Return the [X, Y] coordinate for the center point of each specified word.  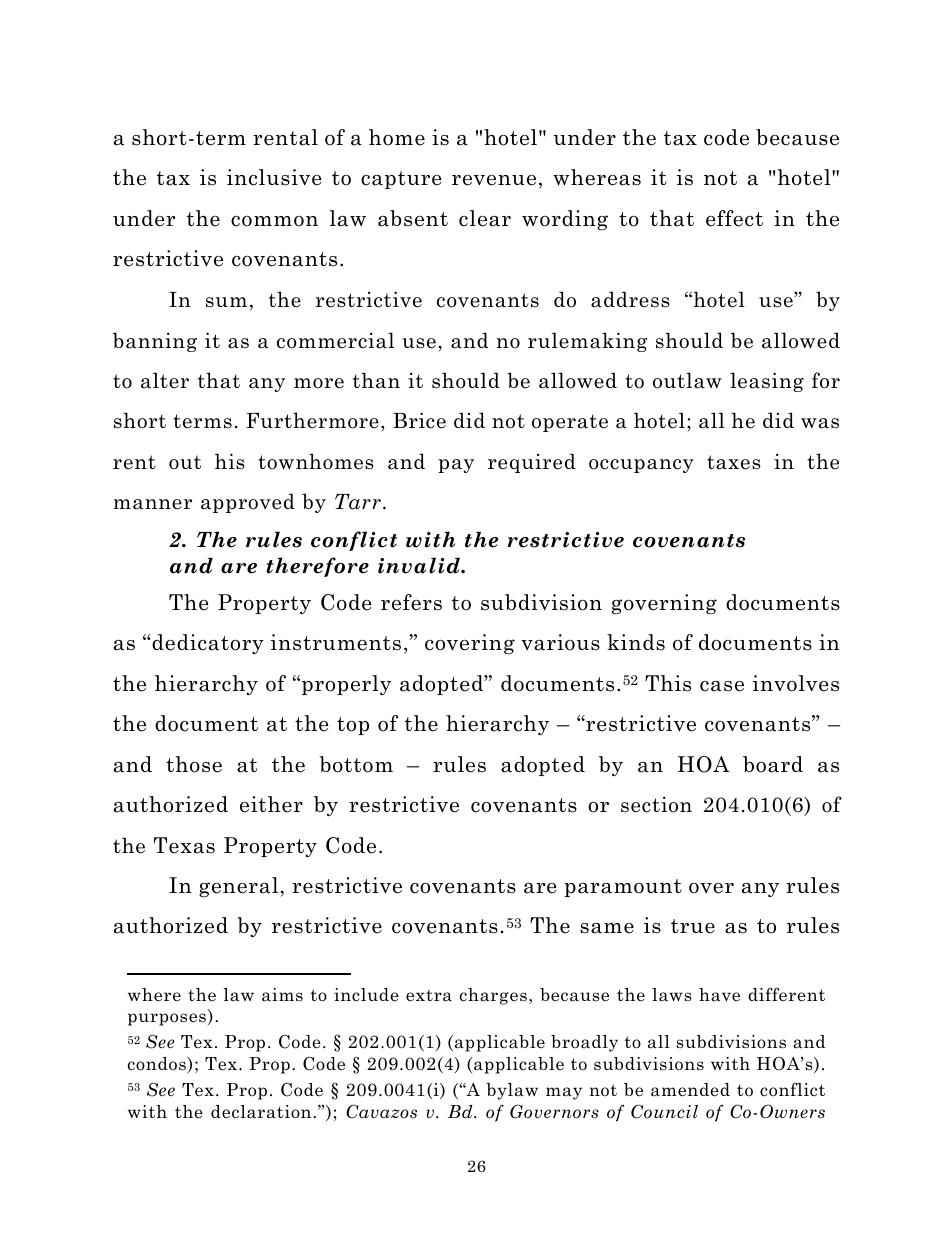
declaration [262, 1112]
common [274, 221]
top [353, 726]
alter [165, 380]
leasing [767, 382]
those [194, 764]
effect [734, 218]
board [773, 764]
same [607, 928]
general [238, 887]
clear [485, 218]
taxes [734, 462]
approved [248, 503]
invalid [420, 565]
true [693, 926]
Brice [419, 420]
